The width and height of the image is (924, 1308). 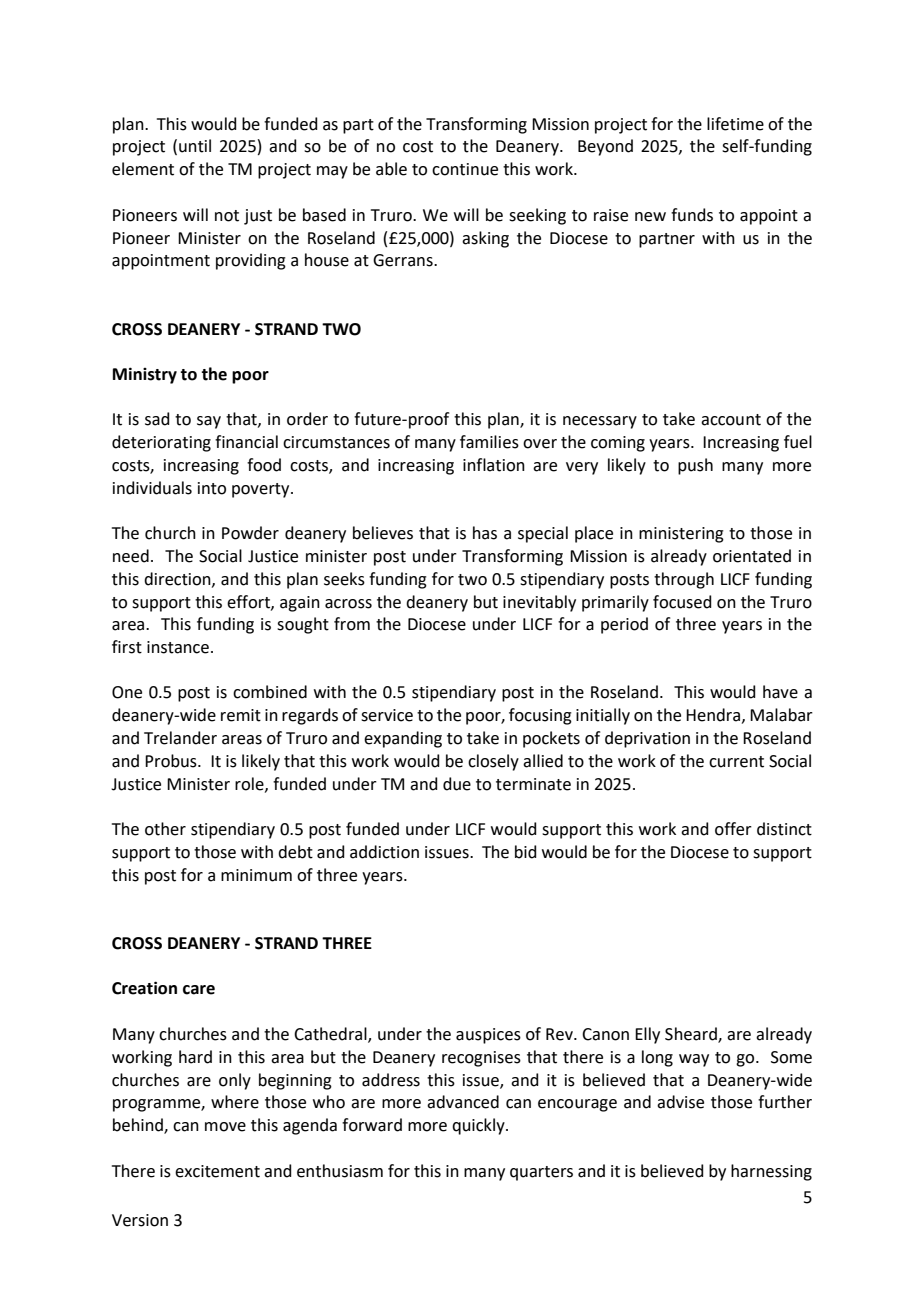 I want to click on lifetime, so click(x=735, y=124).
